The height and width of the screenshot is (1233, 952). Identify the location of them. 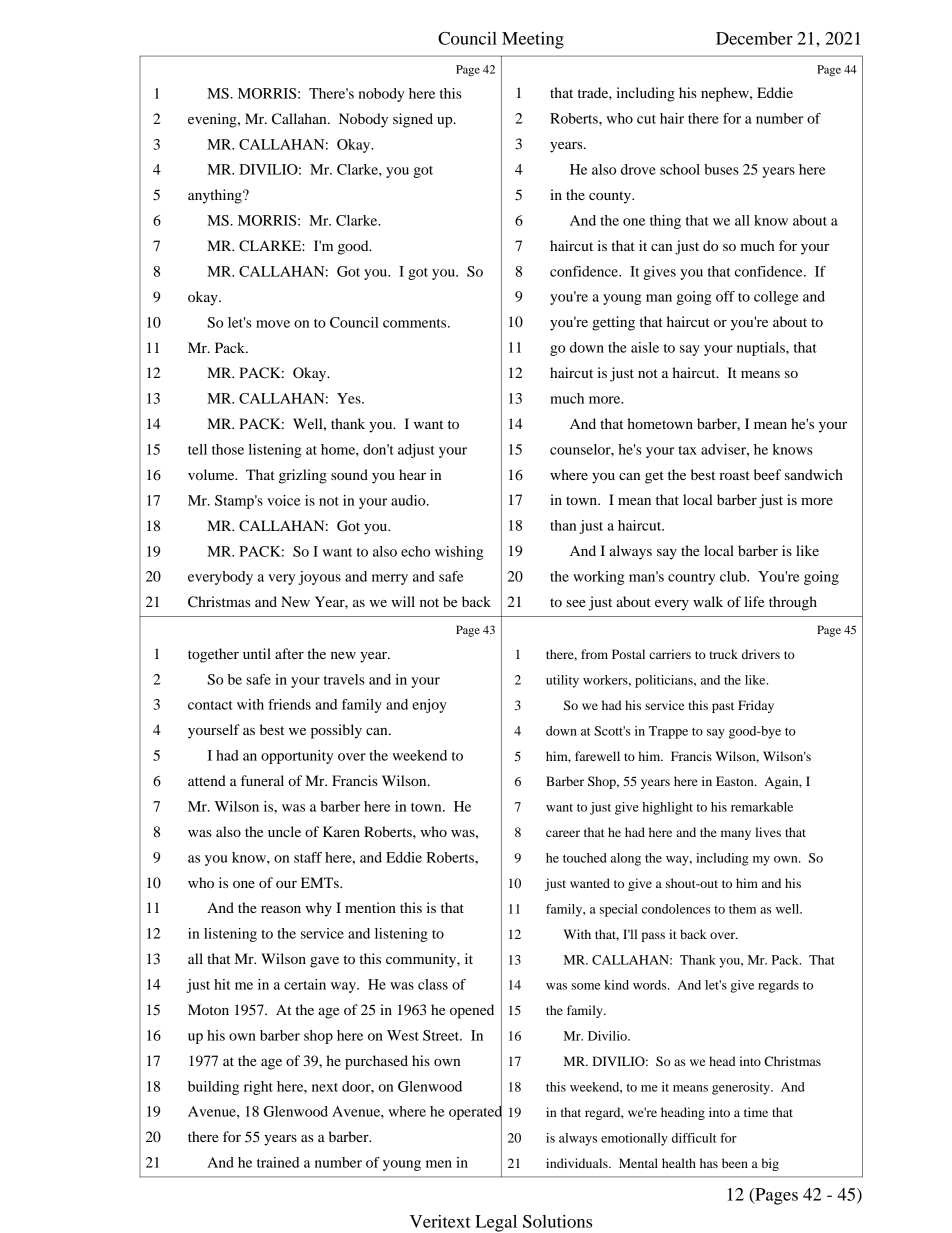
(742, 909).
